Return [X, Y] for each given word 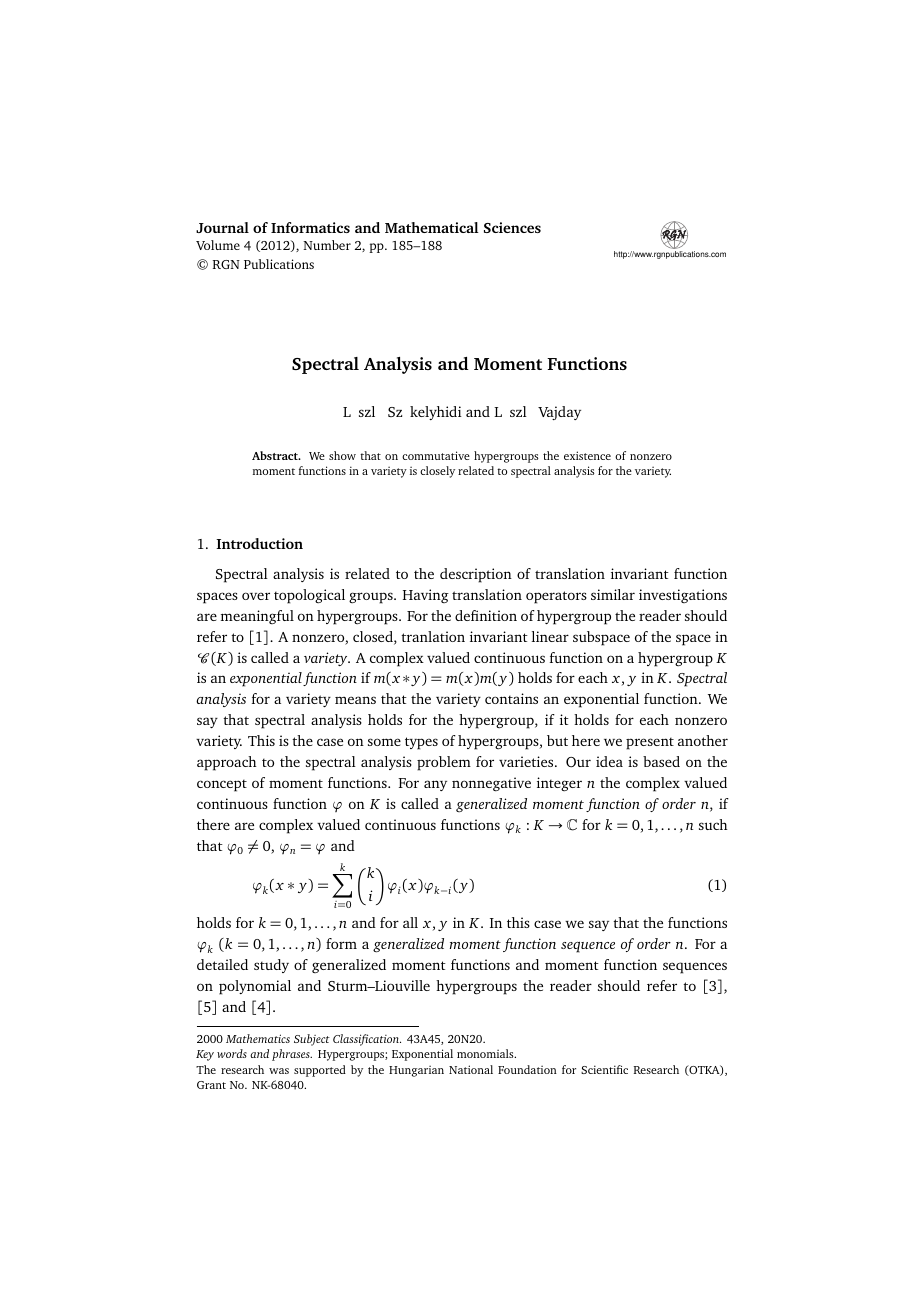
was [279, 1071]
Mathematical [432, 227]
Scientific [604, 1069]
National [471, 1069]
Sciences [512, 227]
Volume [218, 245]
